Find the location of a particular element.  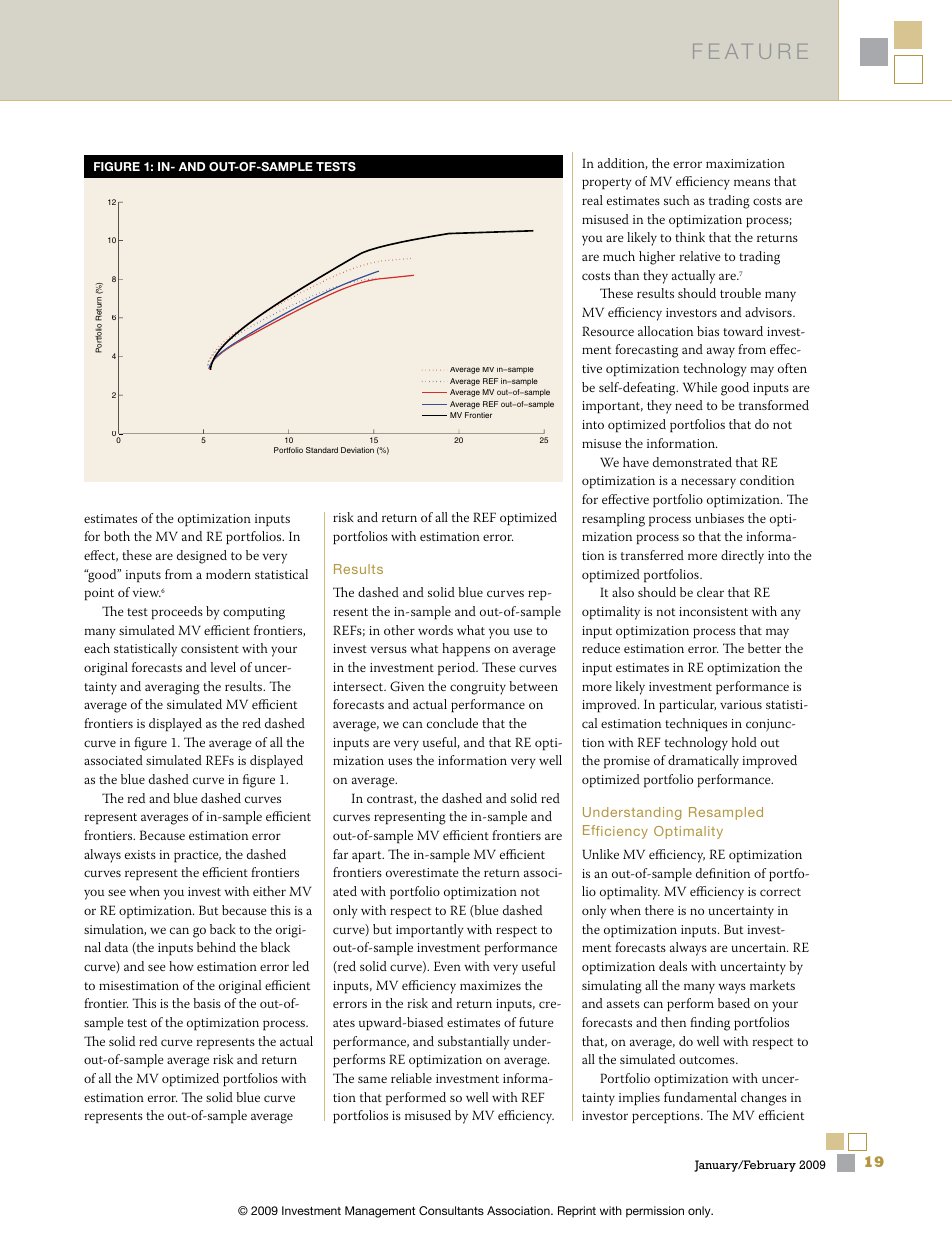

permission is located at coordinates (655, 1212).
